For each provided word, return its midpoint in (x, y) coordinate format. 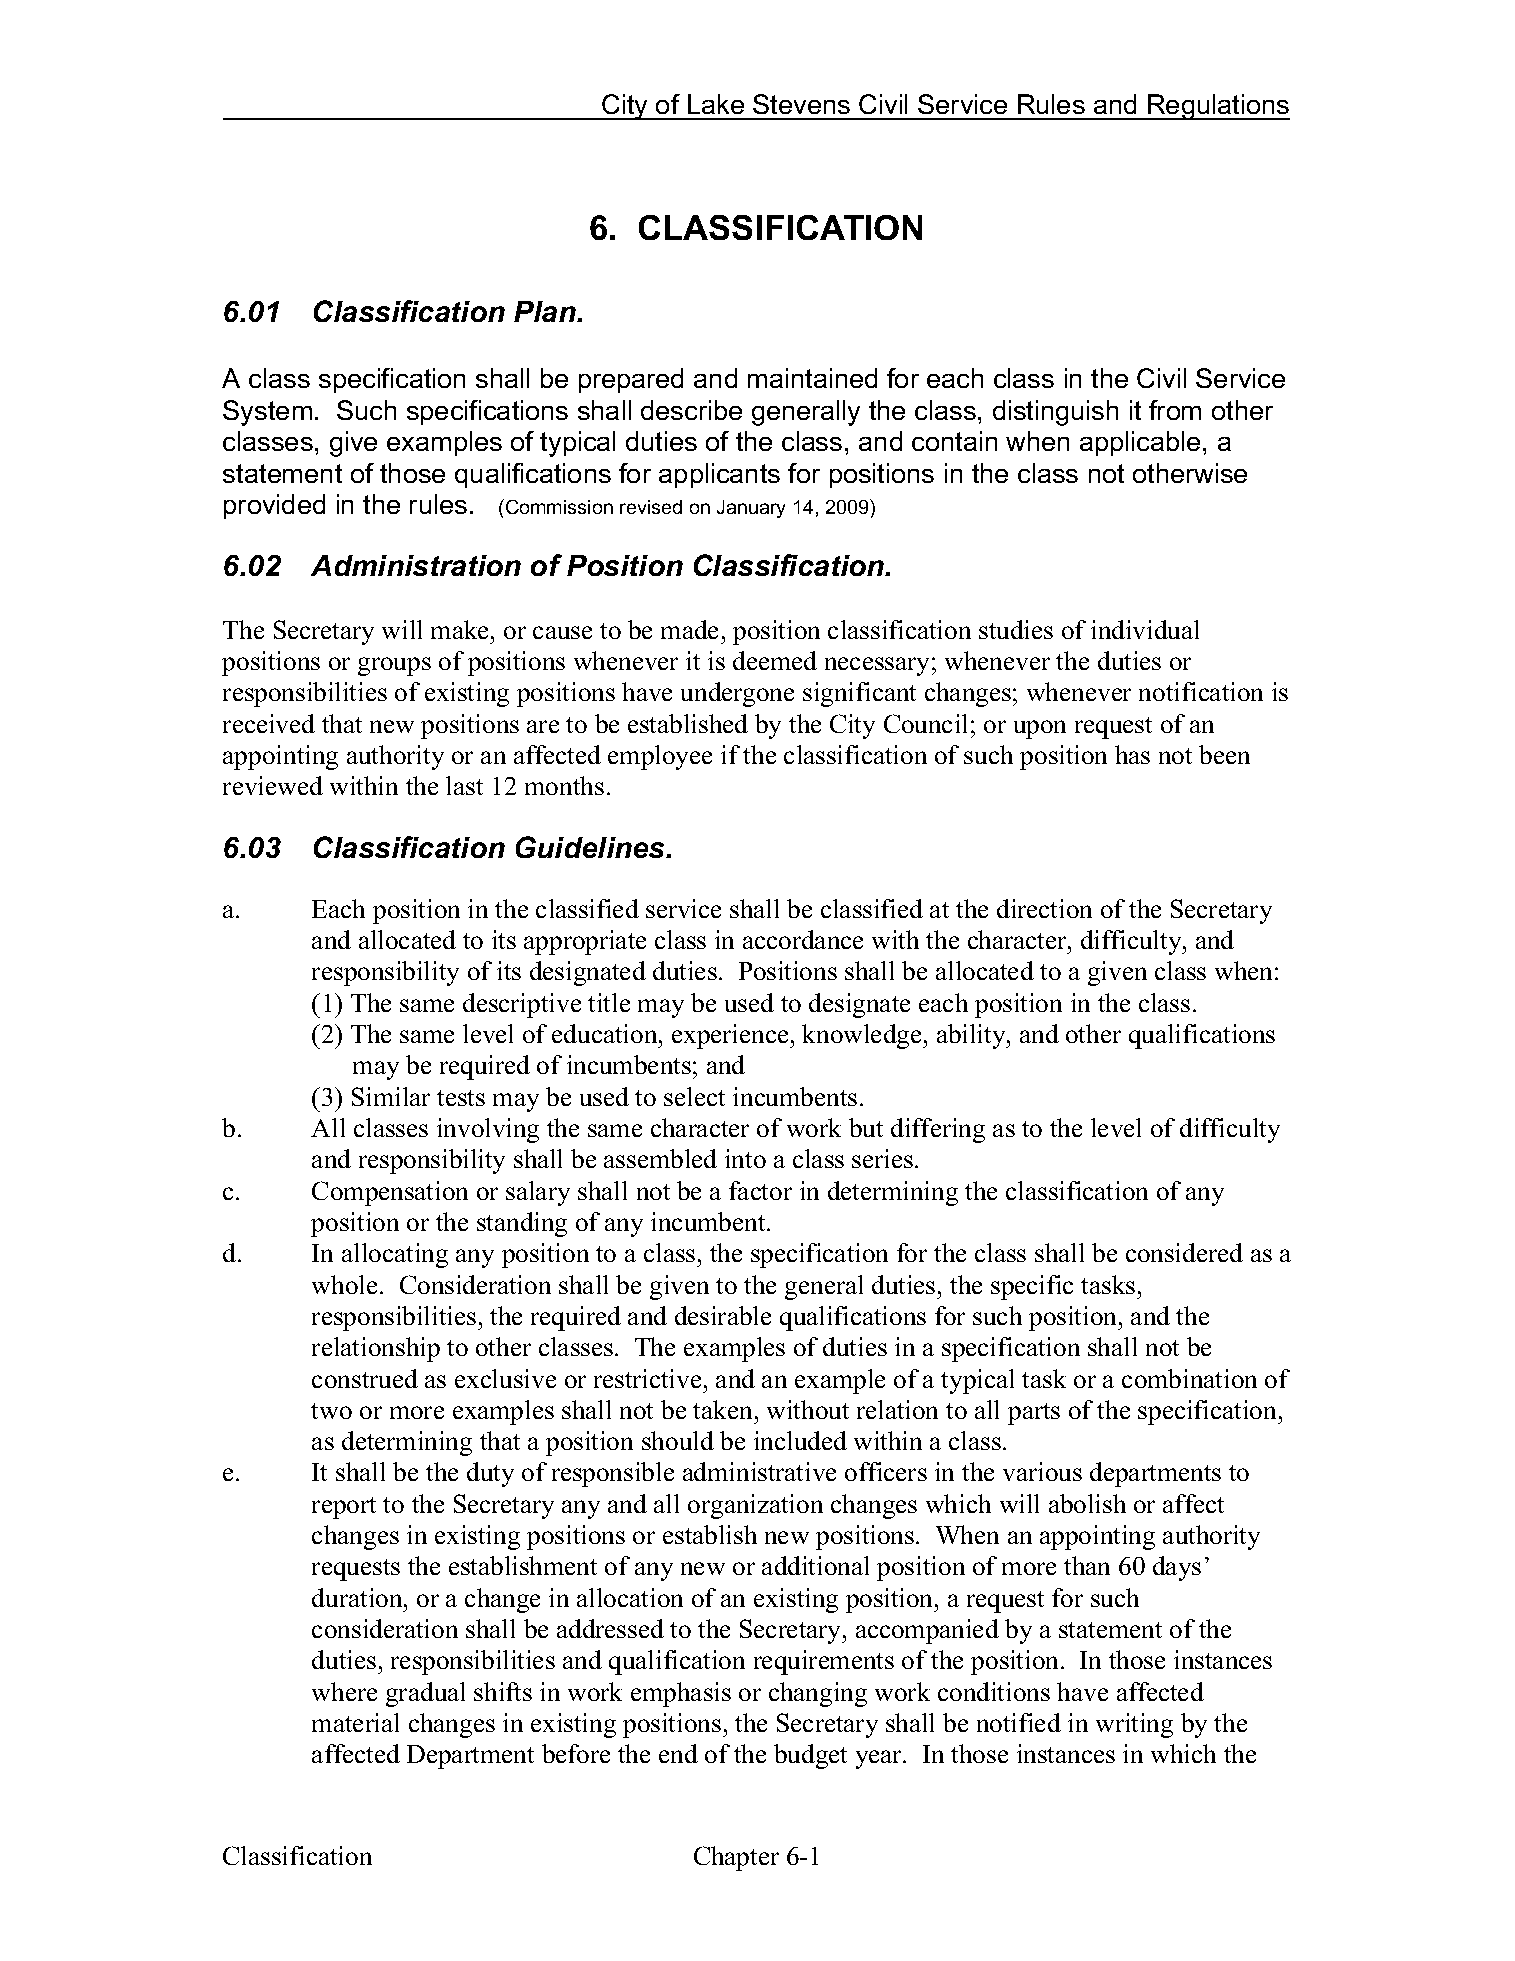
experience (731, 1036)
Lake (716, 104)
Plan (546, 311)
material (355, 1722)
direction (1044, 908)
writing (1134, 1725)
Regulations (1218, 107)
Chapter (736, 1858)
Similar (391, 1096)
